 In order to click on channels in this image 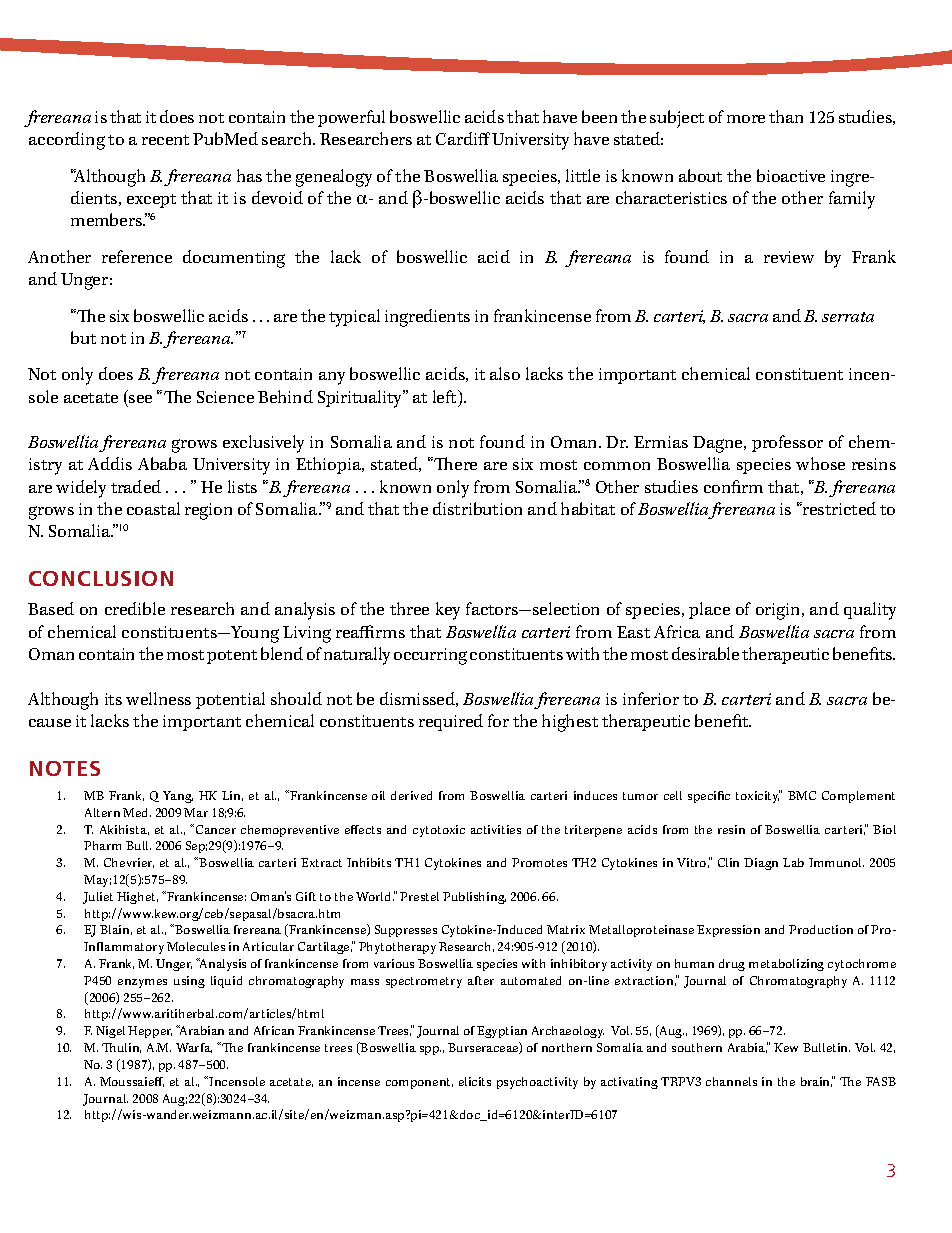, I will do `click(731, 1081)`.
